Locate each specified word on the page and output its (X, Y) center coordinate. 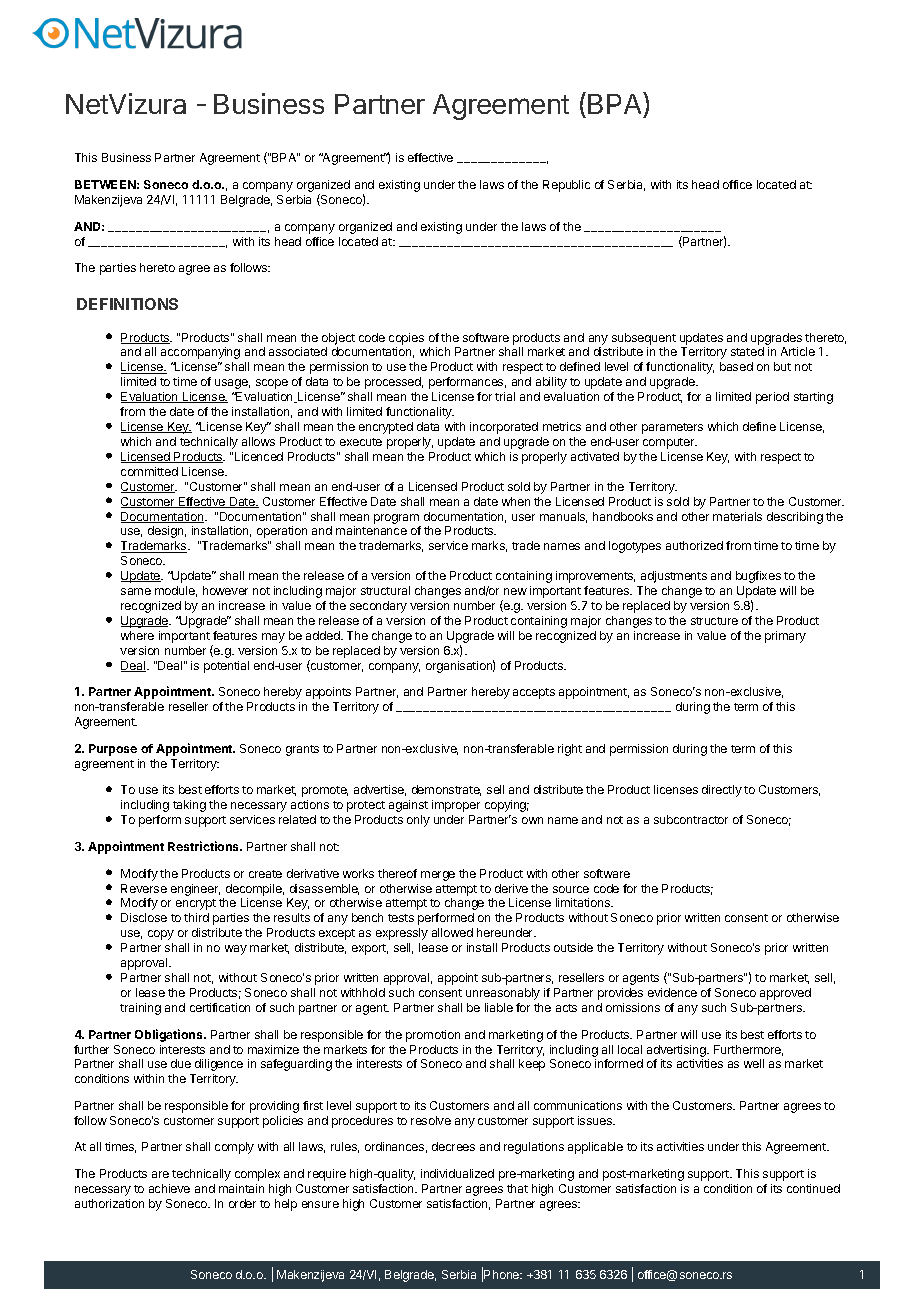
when (516, 501)
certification (220, 1007)
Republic (566, 186)
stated (747, 351)
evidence (672, 992)
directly (722, 791)
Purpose (113, 750)
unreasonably (503, 994)
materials (737, 516)
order (242, 1203)
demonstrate (446, 790)
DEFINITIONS (127, 304)
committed (149, 471)
